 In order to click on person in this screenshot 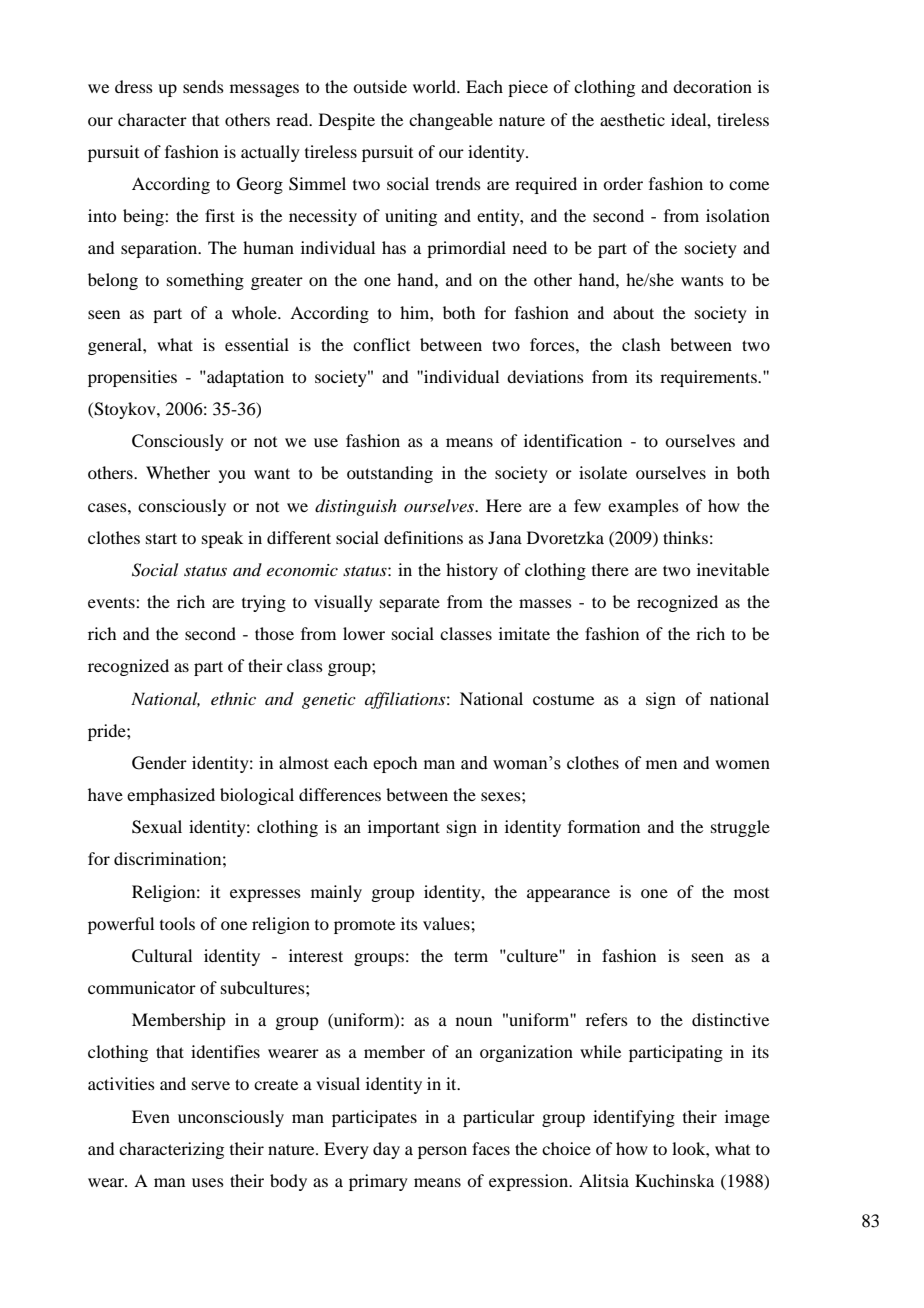, I will do `click(442, 1152)`.
